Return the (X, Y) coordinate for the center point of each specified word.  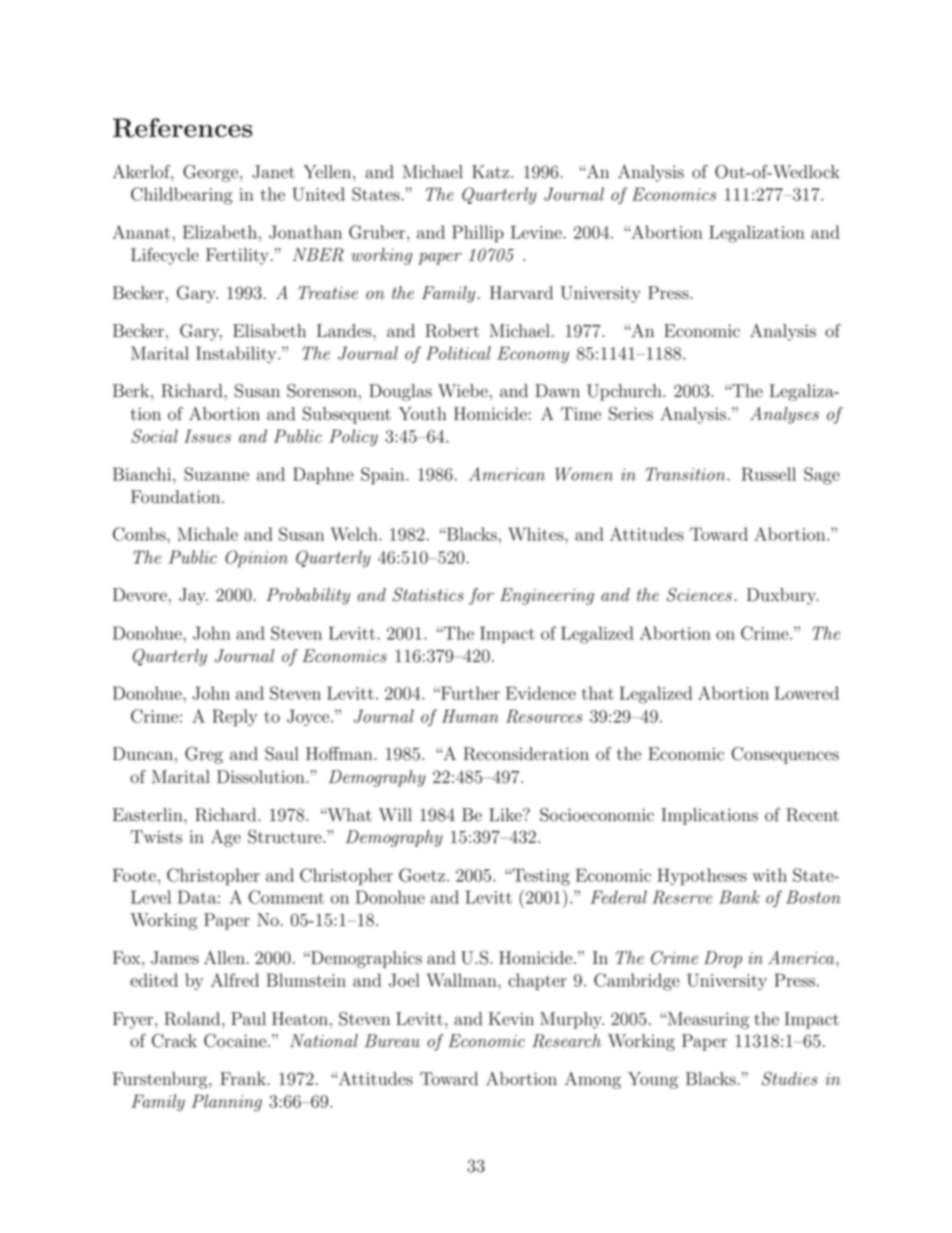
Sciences (699, 595)
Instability (237, 355)
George (212, 173)
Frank (244, 1079)
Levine (537, 232)
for (481, 596)
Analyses (784, 415)
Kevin (511, 1019)
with (769, 875)
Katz (492, 172)
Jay (193, 596)
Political (458, 353)
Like (506, 815)
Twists (156, 837)
